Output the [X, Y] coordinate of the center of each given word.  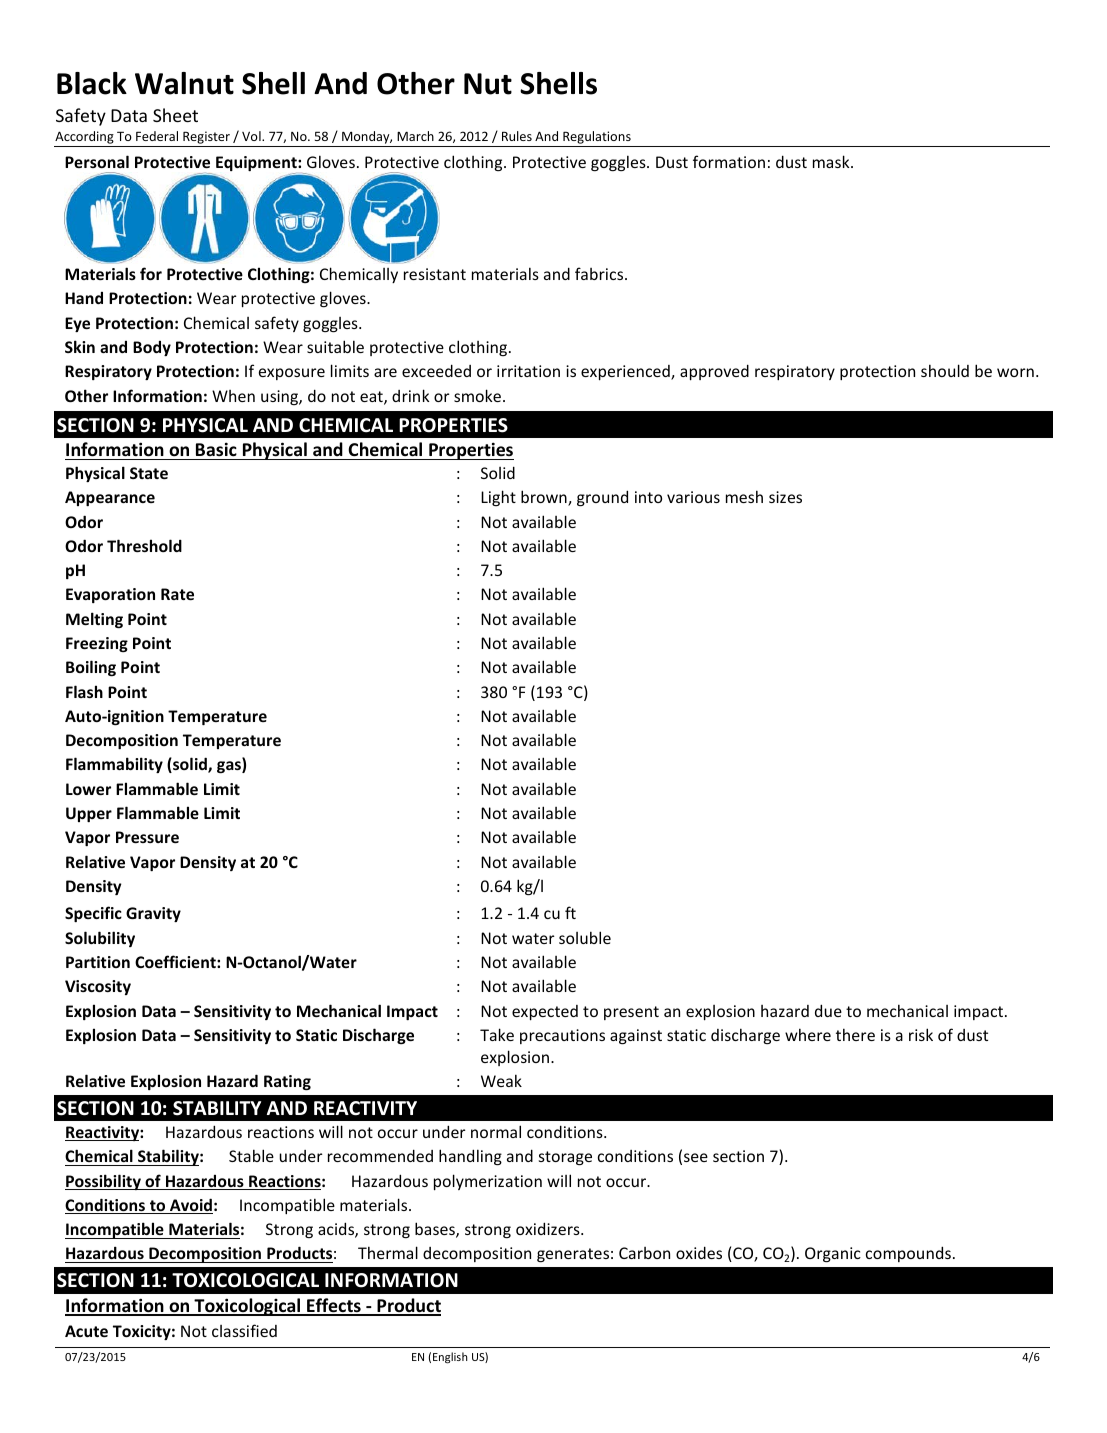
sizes [785, 497]
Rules [517, 136]
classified [244, 1330]
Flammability [114, 765]
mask [832, 161]
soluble [585, 937]
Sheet [175, 115]
